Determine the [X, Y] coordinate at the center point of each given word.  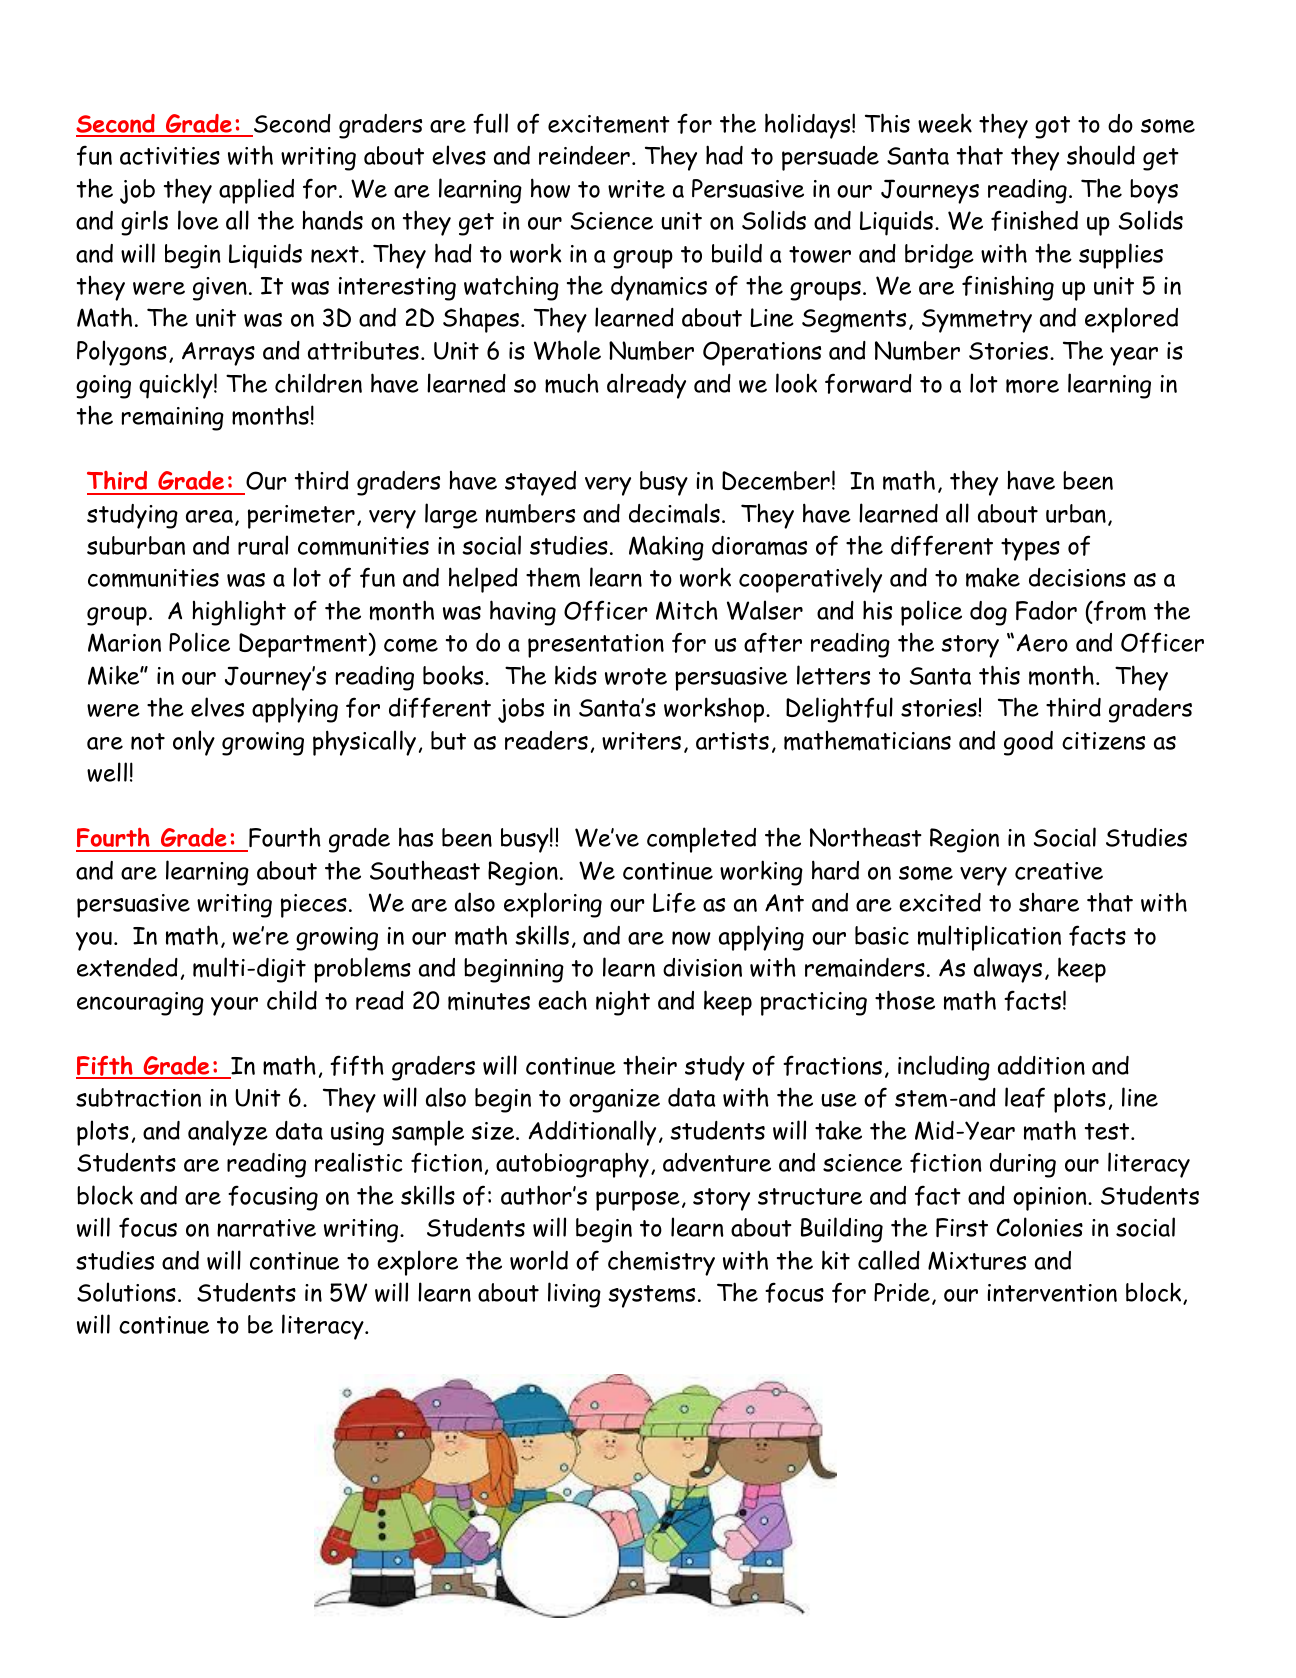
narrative [266, 1228]
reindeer [584, 155]
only [194, 743]
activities [170, 156]
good [1028, 743]
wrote [636, 676]
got [1052, 127]
